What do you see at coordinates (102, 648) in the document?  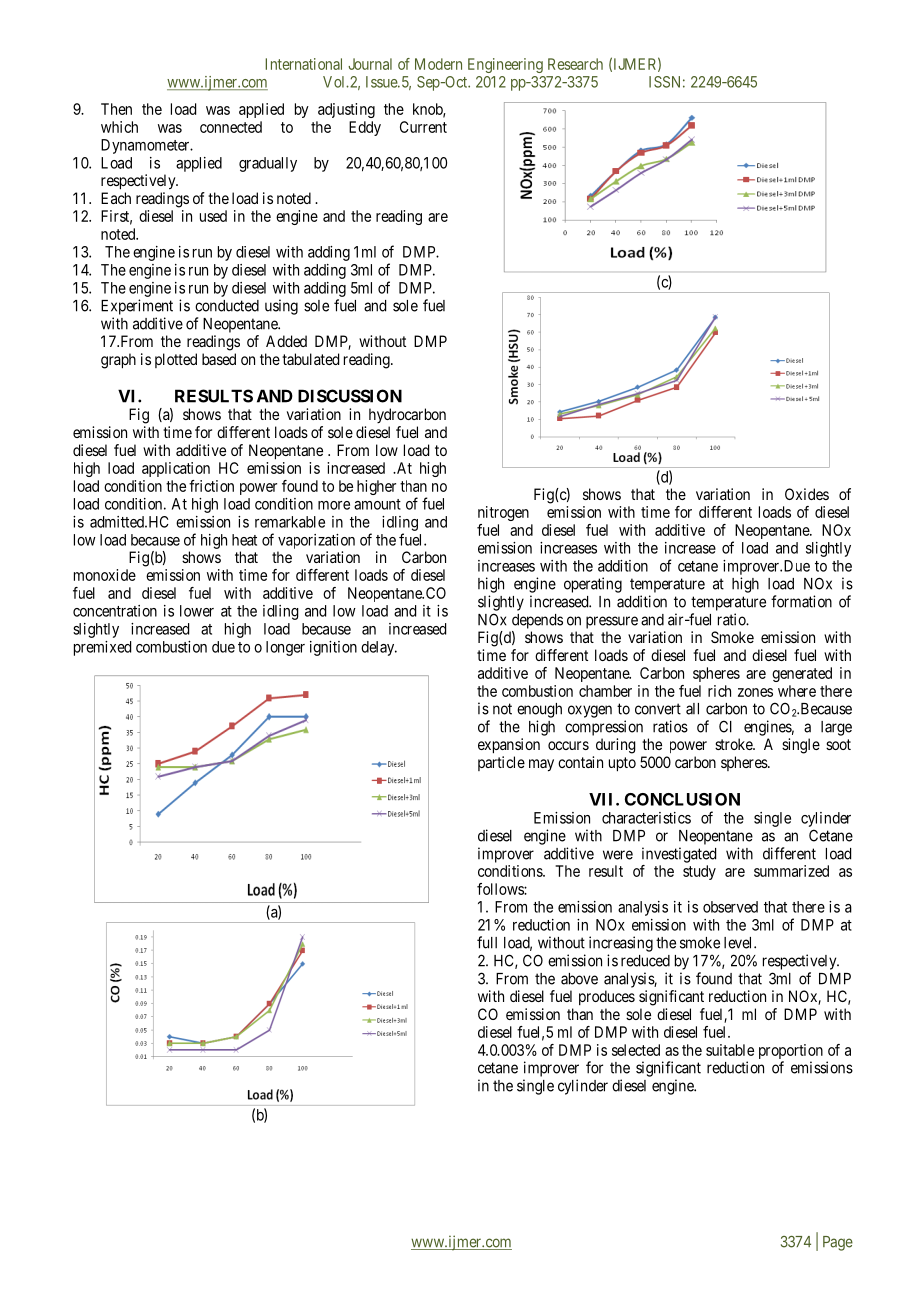 I see `premixed` at bounding box center [102, 648].
